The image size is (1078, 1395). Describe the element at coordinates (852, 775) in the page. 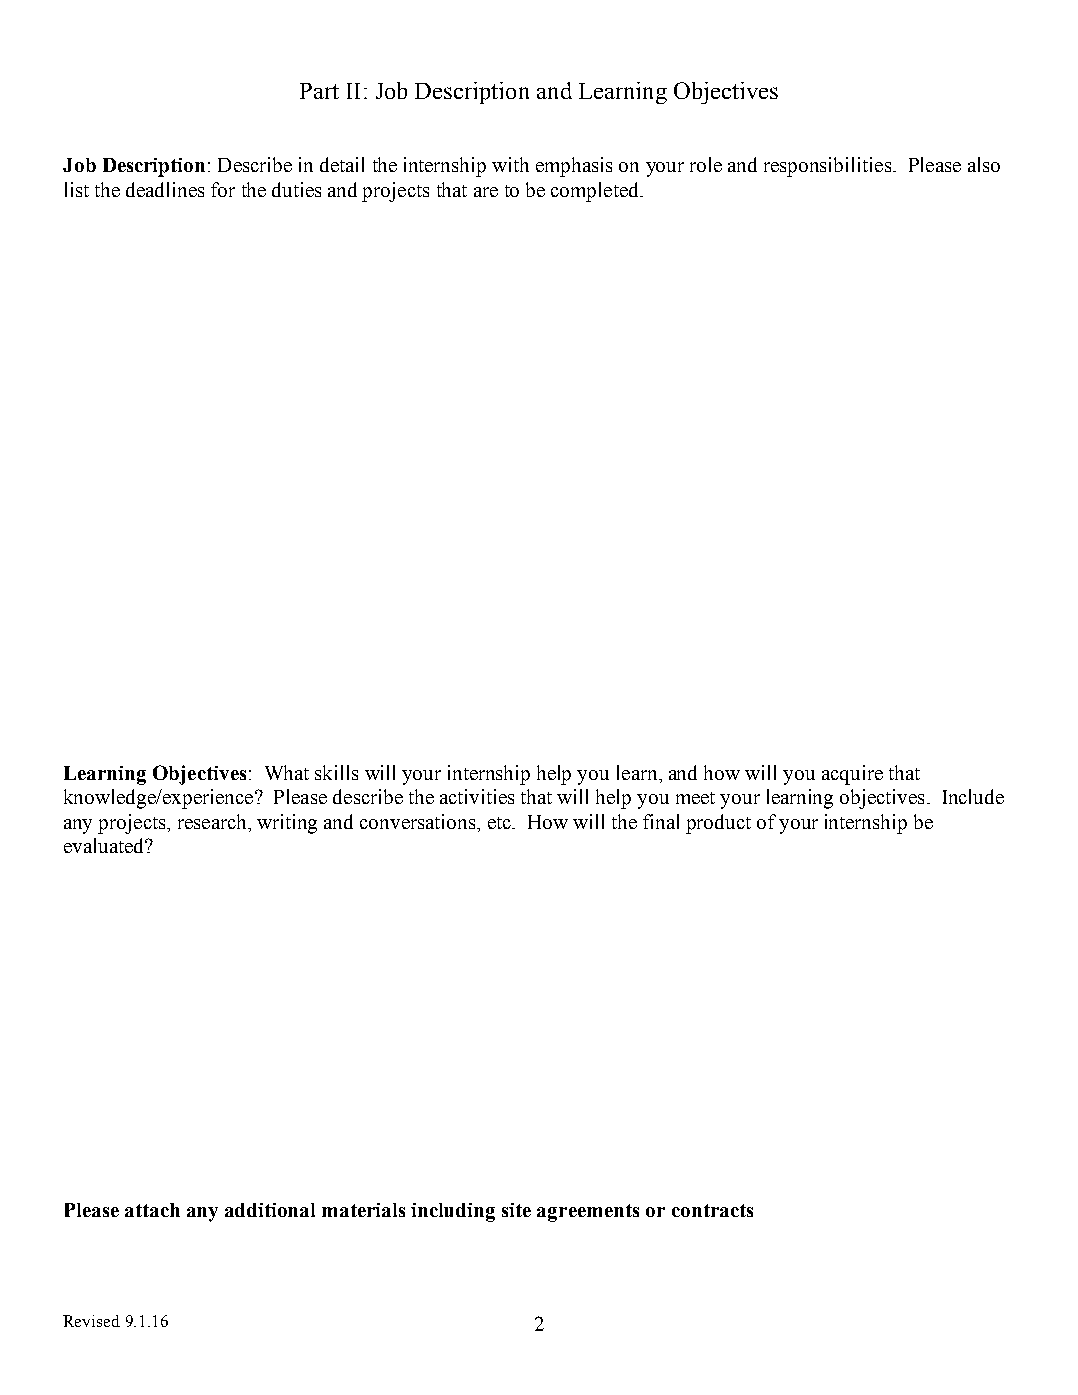

I see `acquire` at that location.
